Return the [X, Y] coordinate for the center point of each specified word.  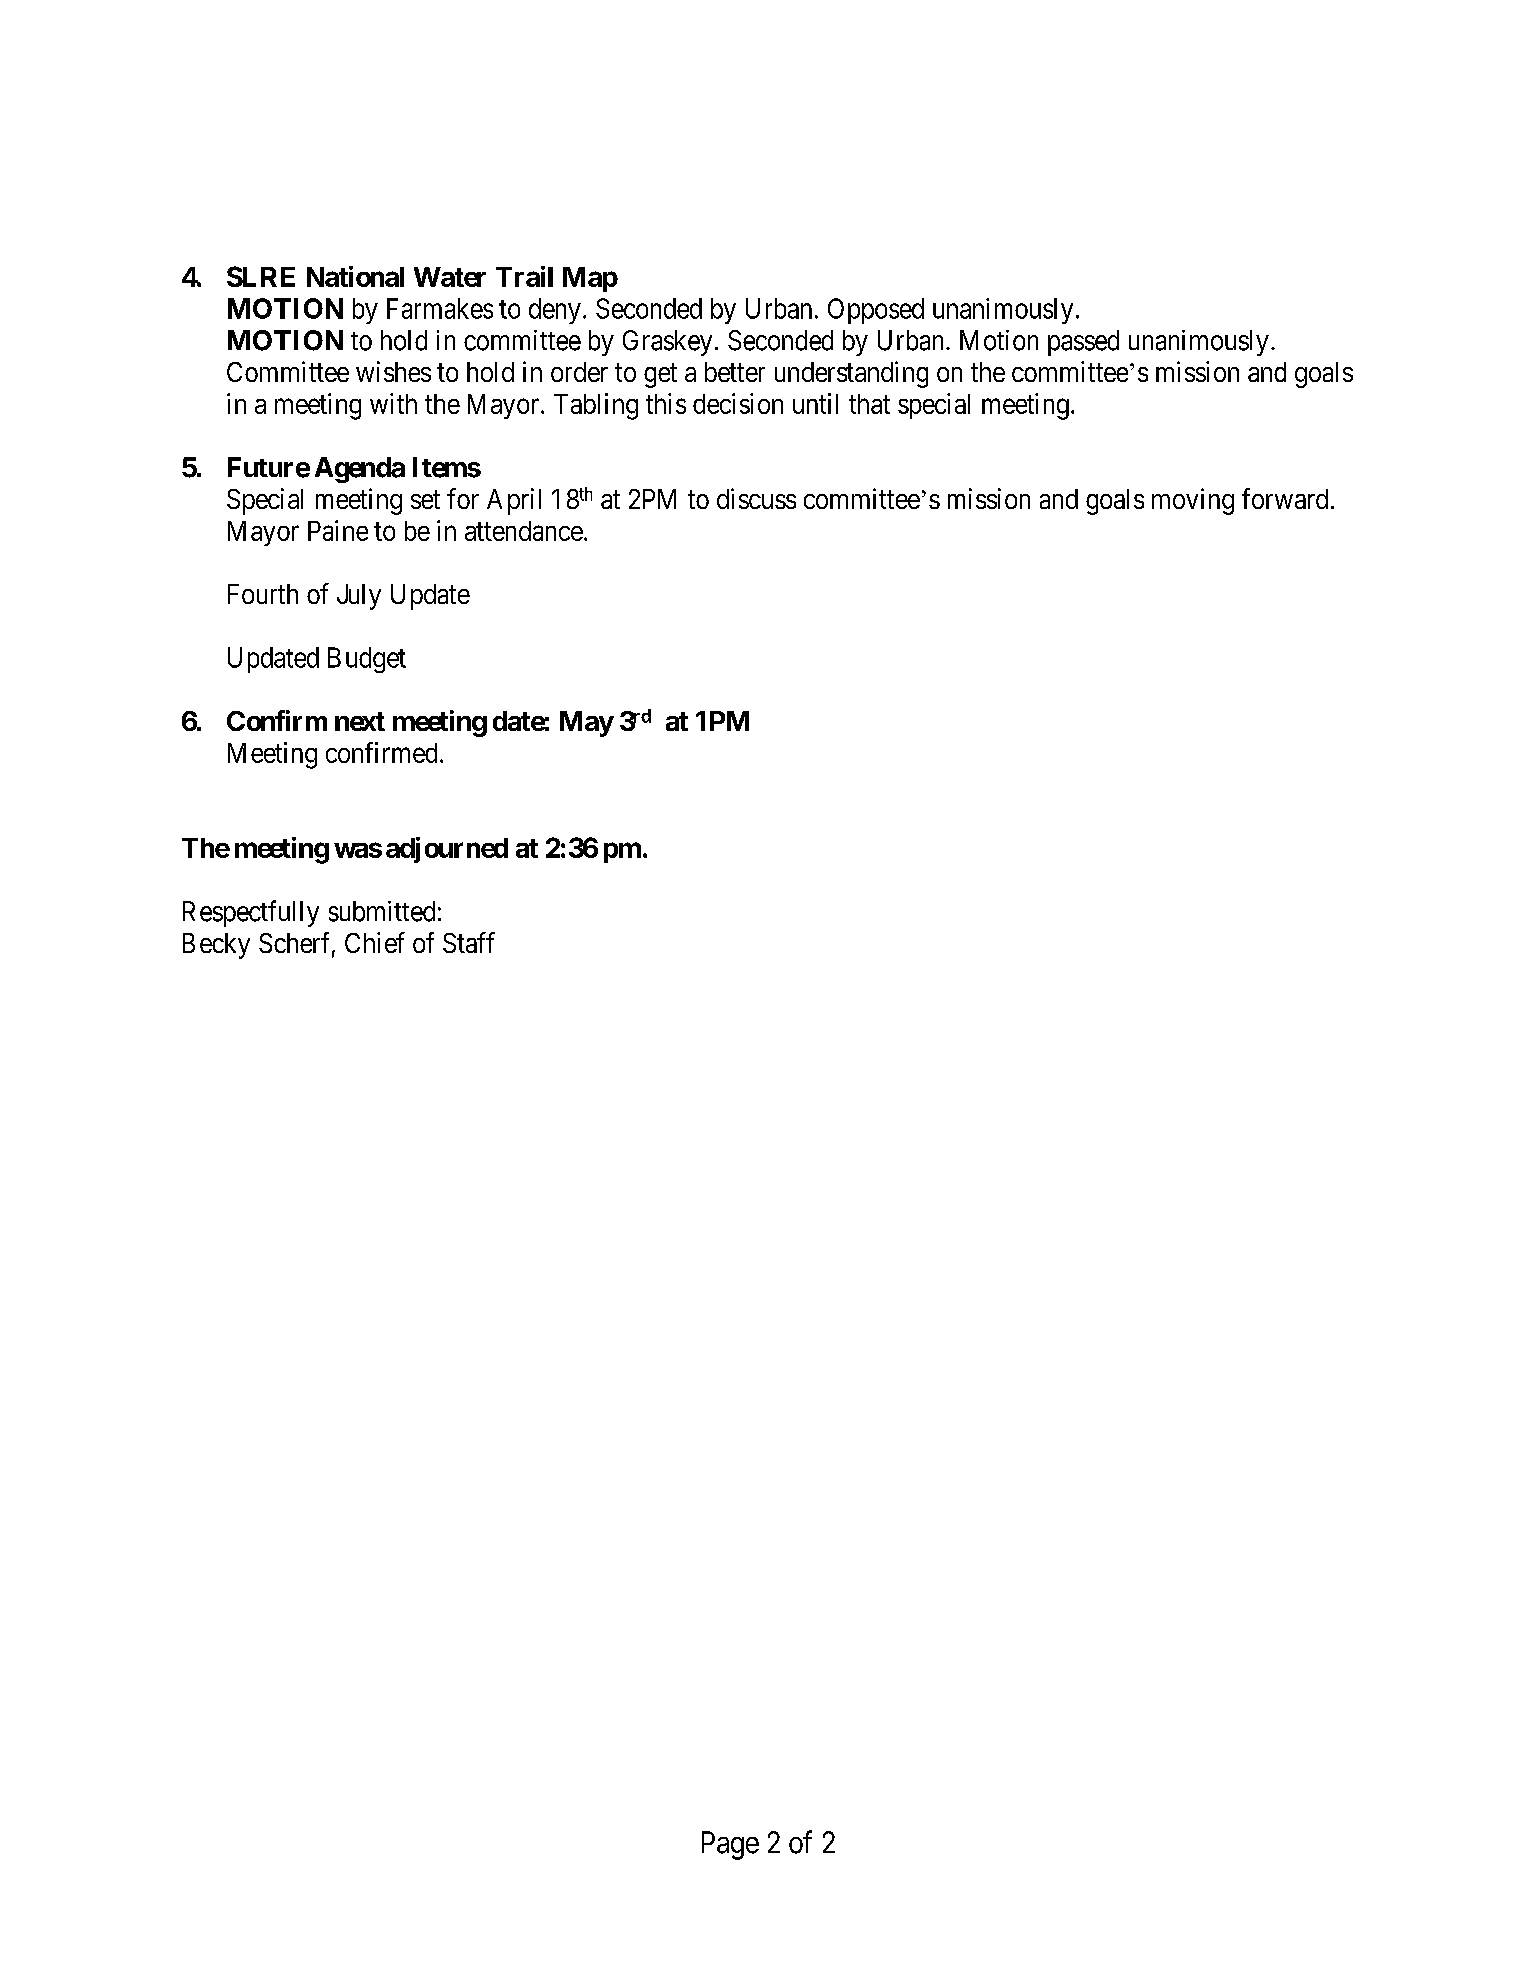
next [360, 721]
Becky [216, 946]
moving [1193, 501]
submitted [382, 911]
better [735, 372]
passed [1083, 343]
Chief [375, 942]
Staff [469, 942]
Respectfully [251, 913]
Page [730, 1845]
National [355, 276]
